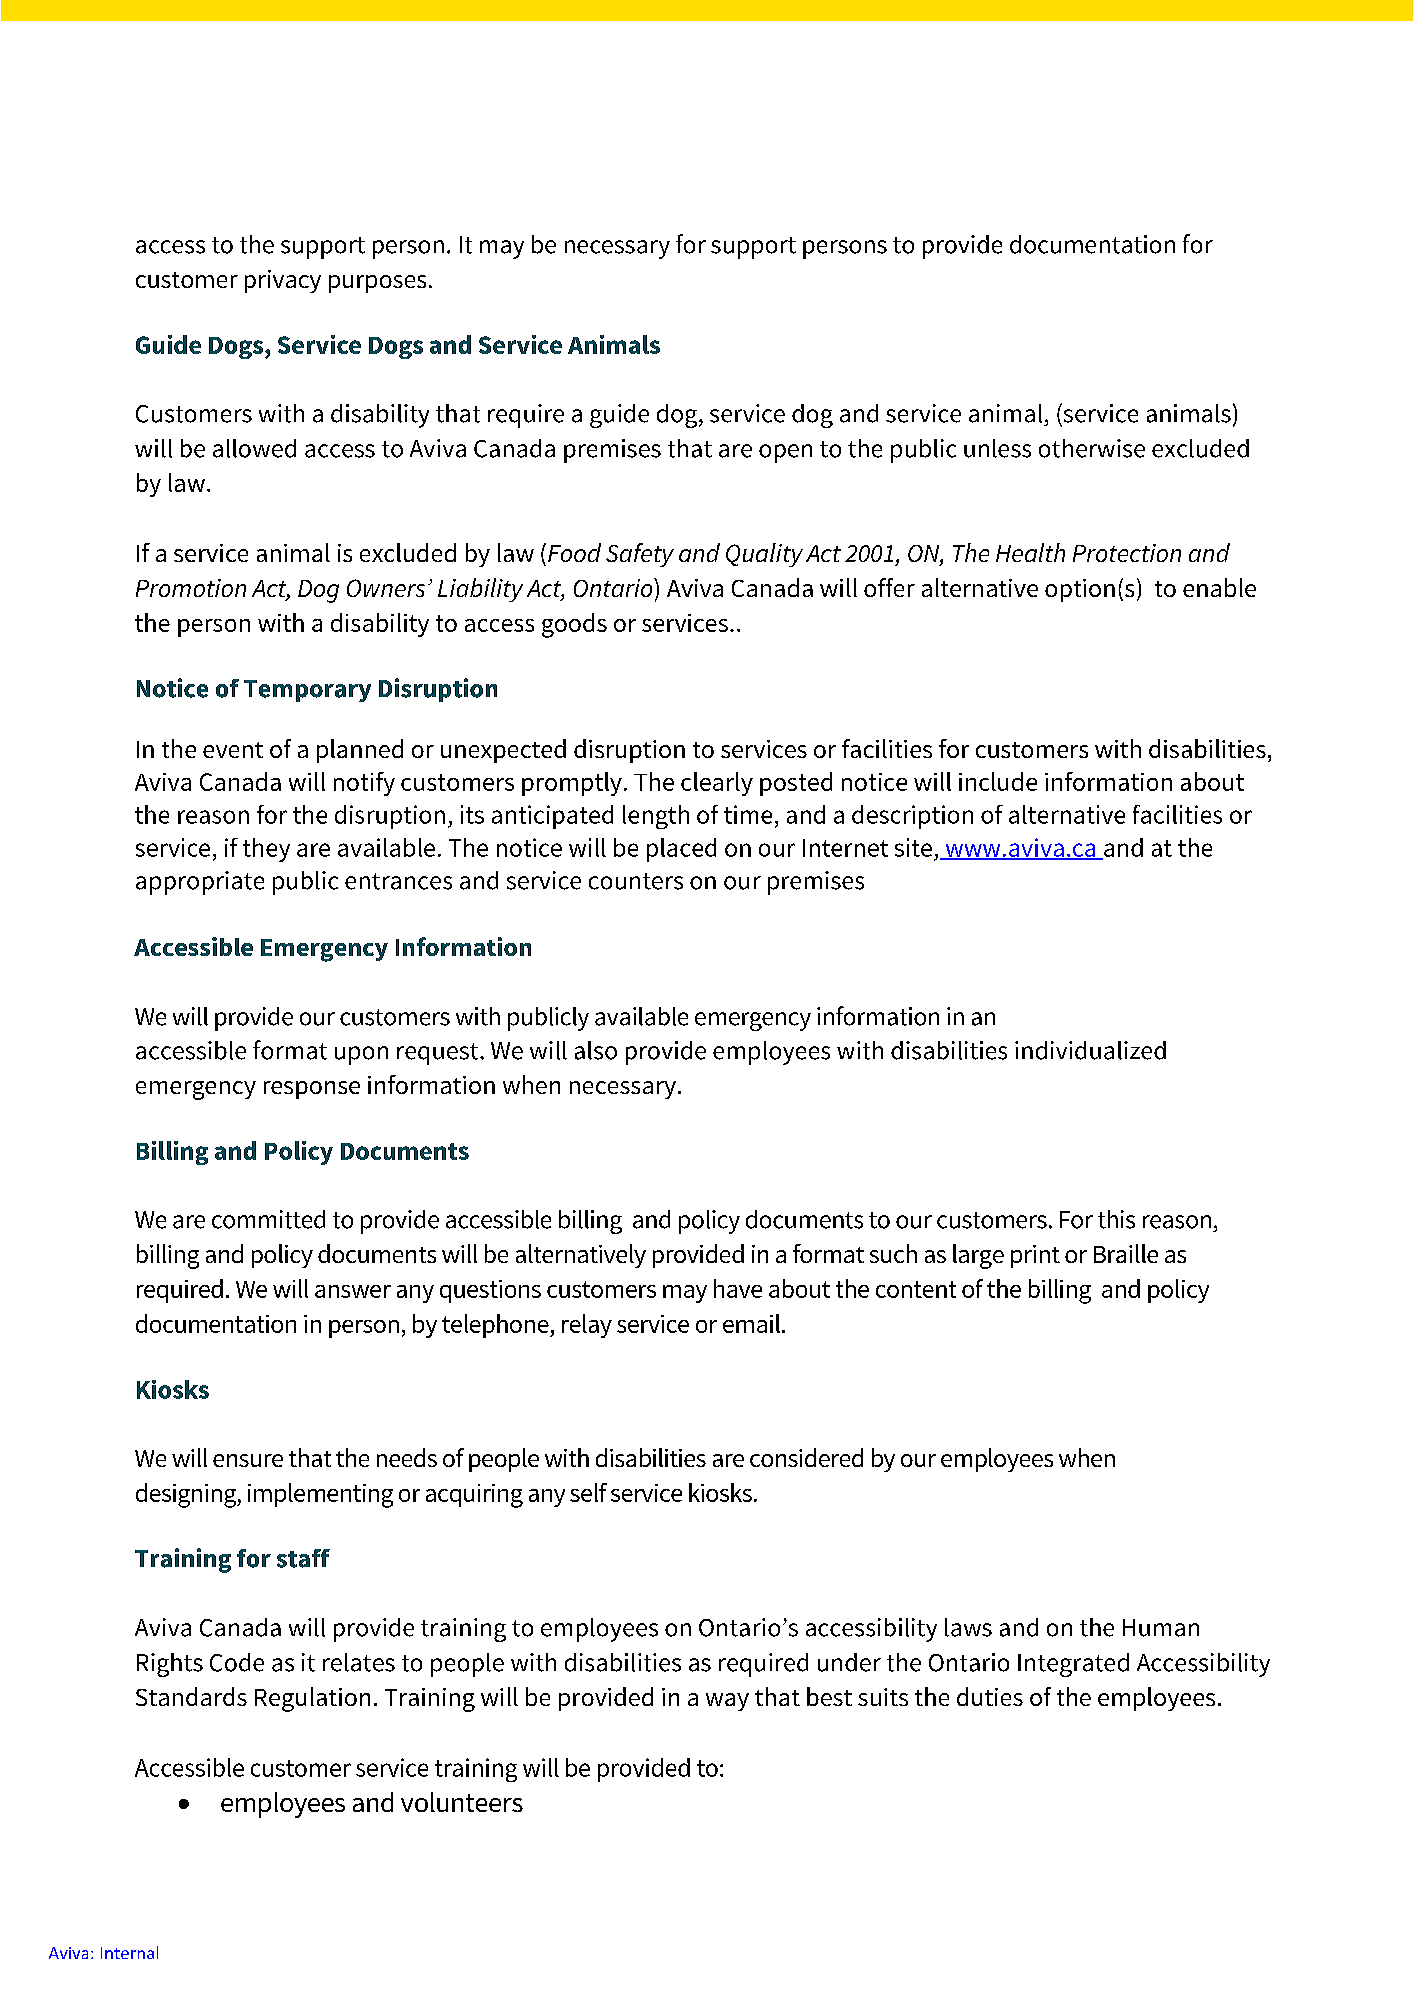 The image size is (1414, 2001). I want to click on Internal, so click(129, 1952).
